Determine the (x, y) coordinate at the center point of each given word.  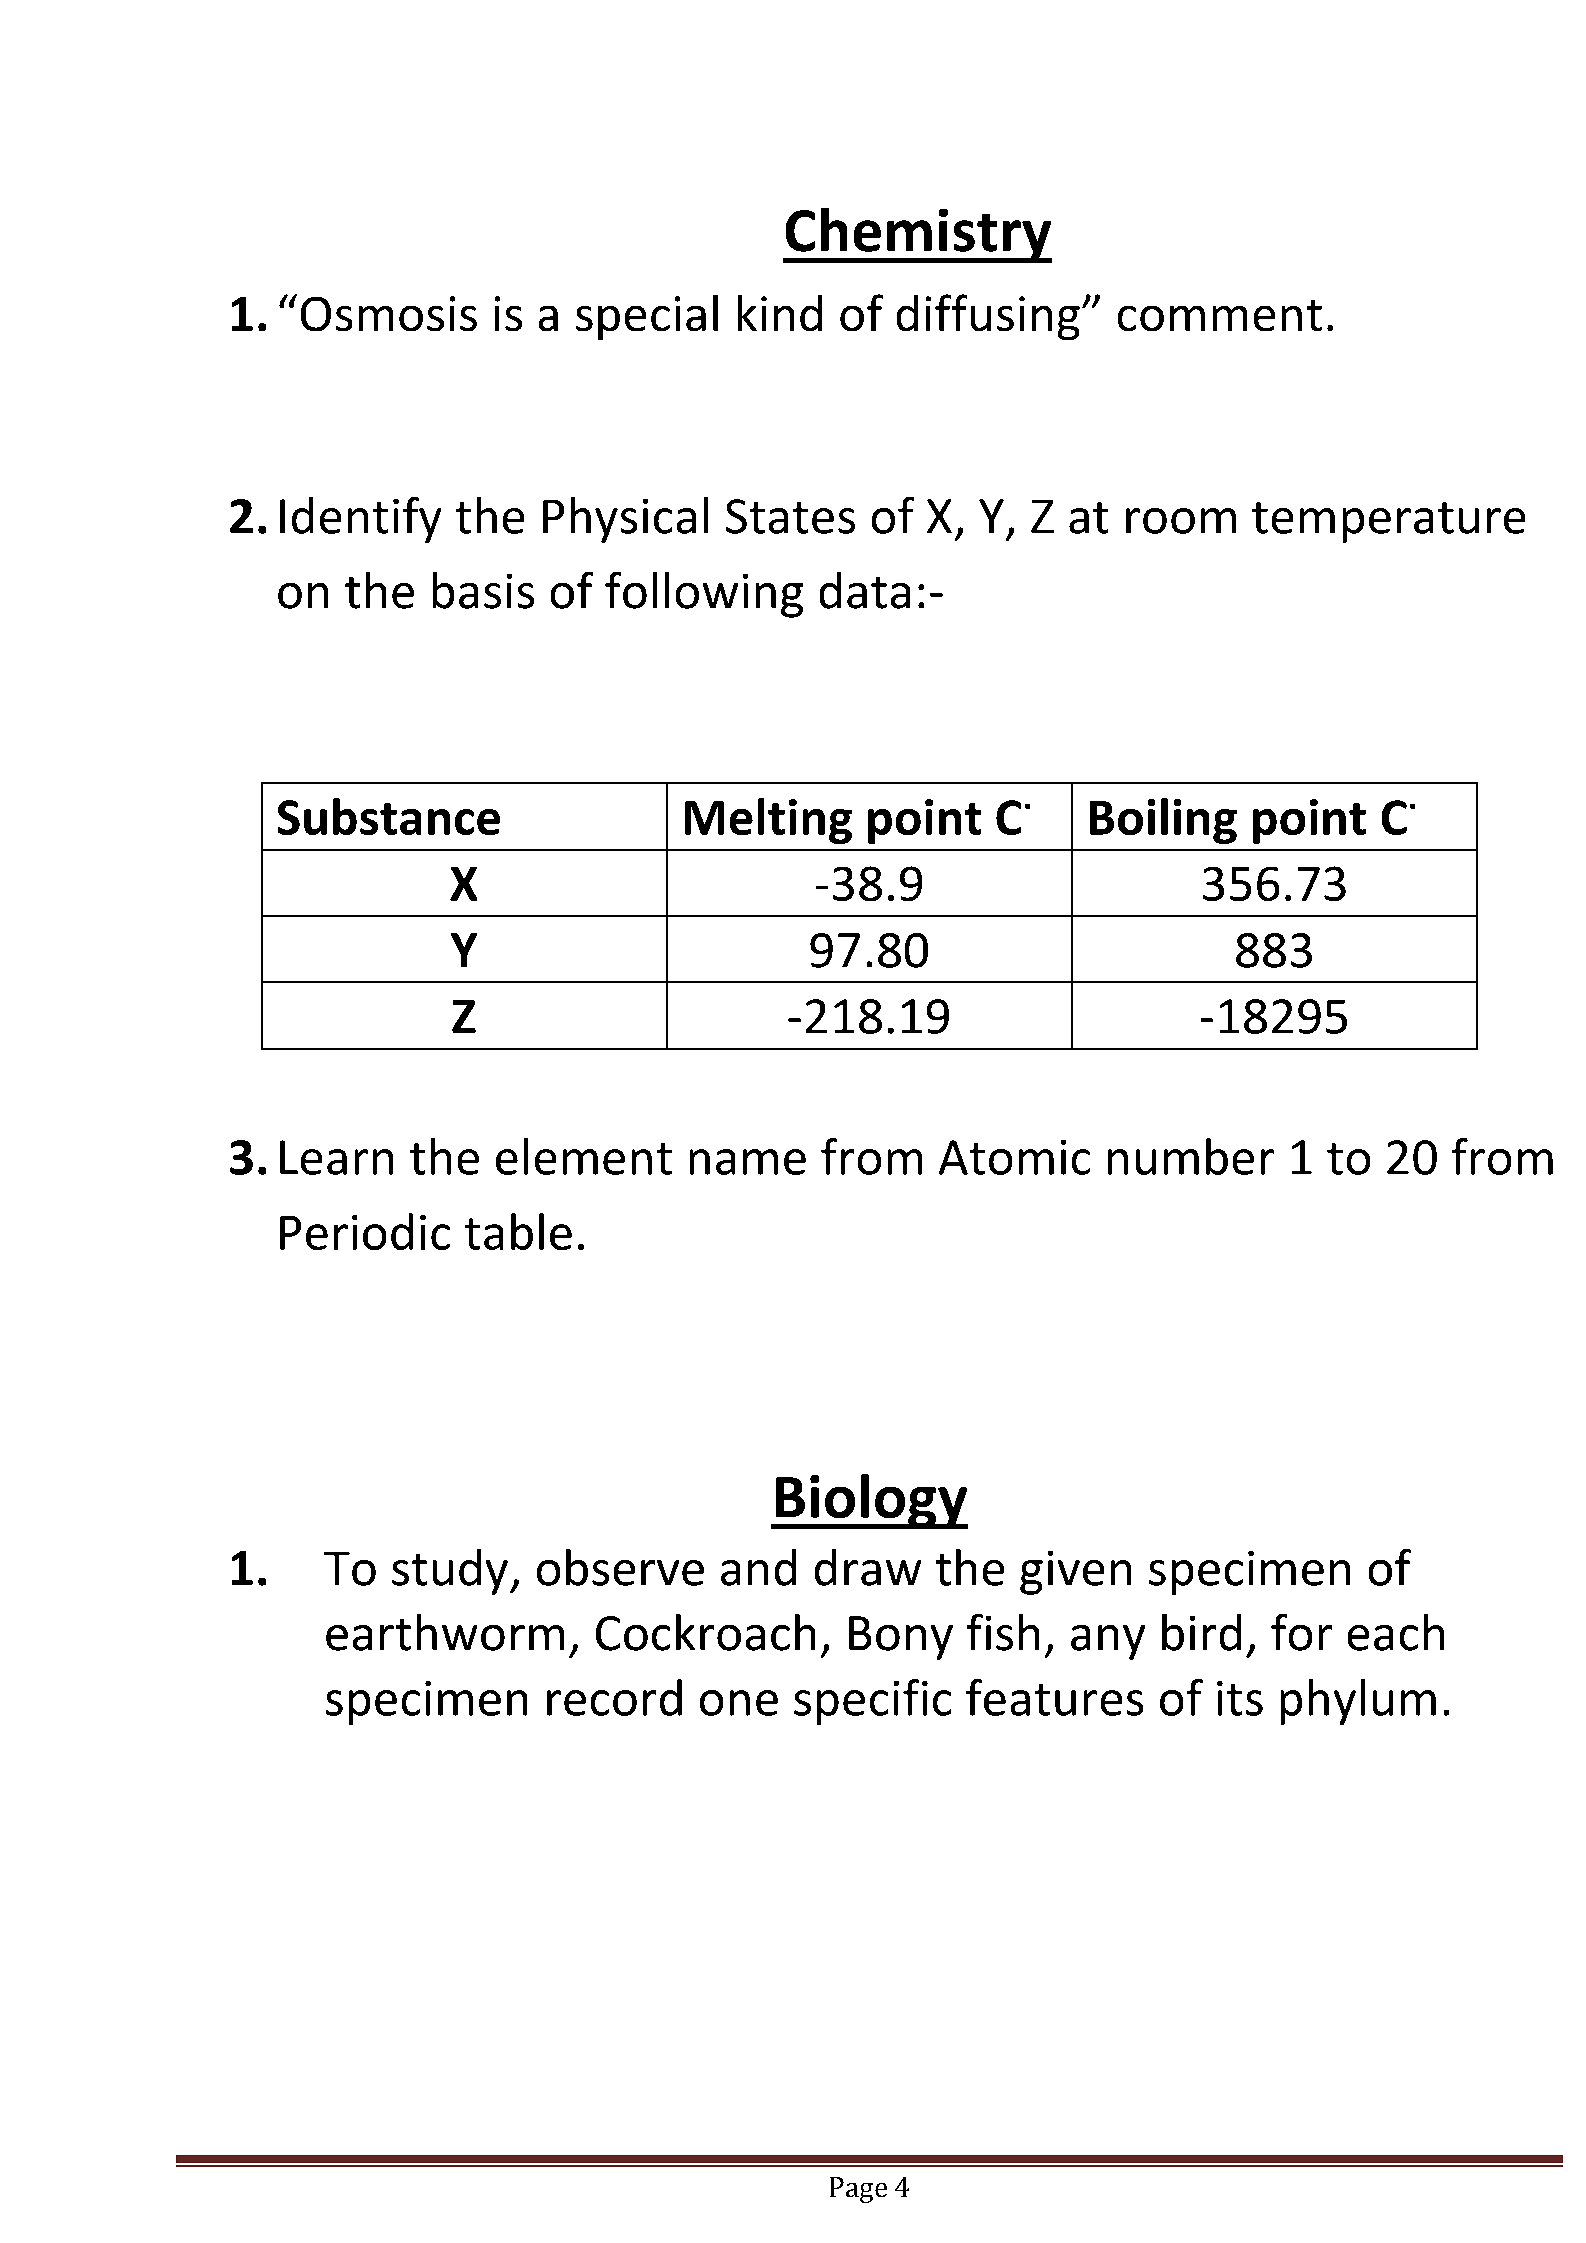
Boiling (1163, 821)
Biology (870, 1501)
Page (858, 2190)
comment (1220, 315)
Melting (768, 821)
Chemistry (917, 235)
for (1301, 1632)
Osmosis (389, 313)
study (450, 1572)
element (584, 1156)
